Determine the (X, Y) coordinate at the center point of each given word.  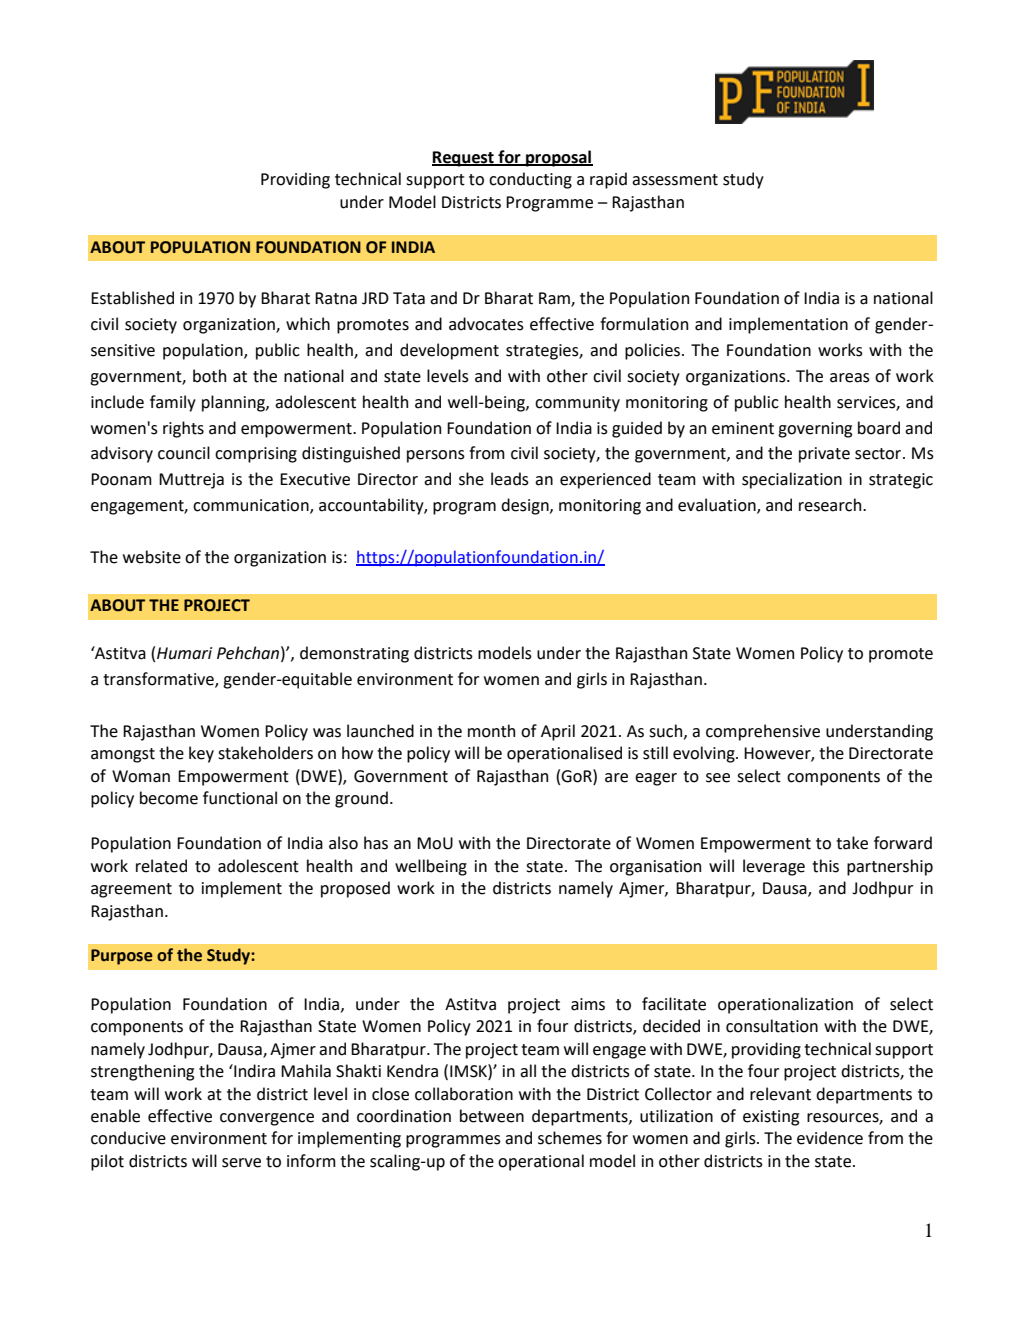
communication (252, 506)
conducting (530, 180)
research (831, 505)
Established (132, 298)
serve (241, 1163)
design (526, 506)
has (376, 843)
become (169, 798)
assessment (675, 180)
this (825, 866)
